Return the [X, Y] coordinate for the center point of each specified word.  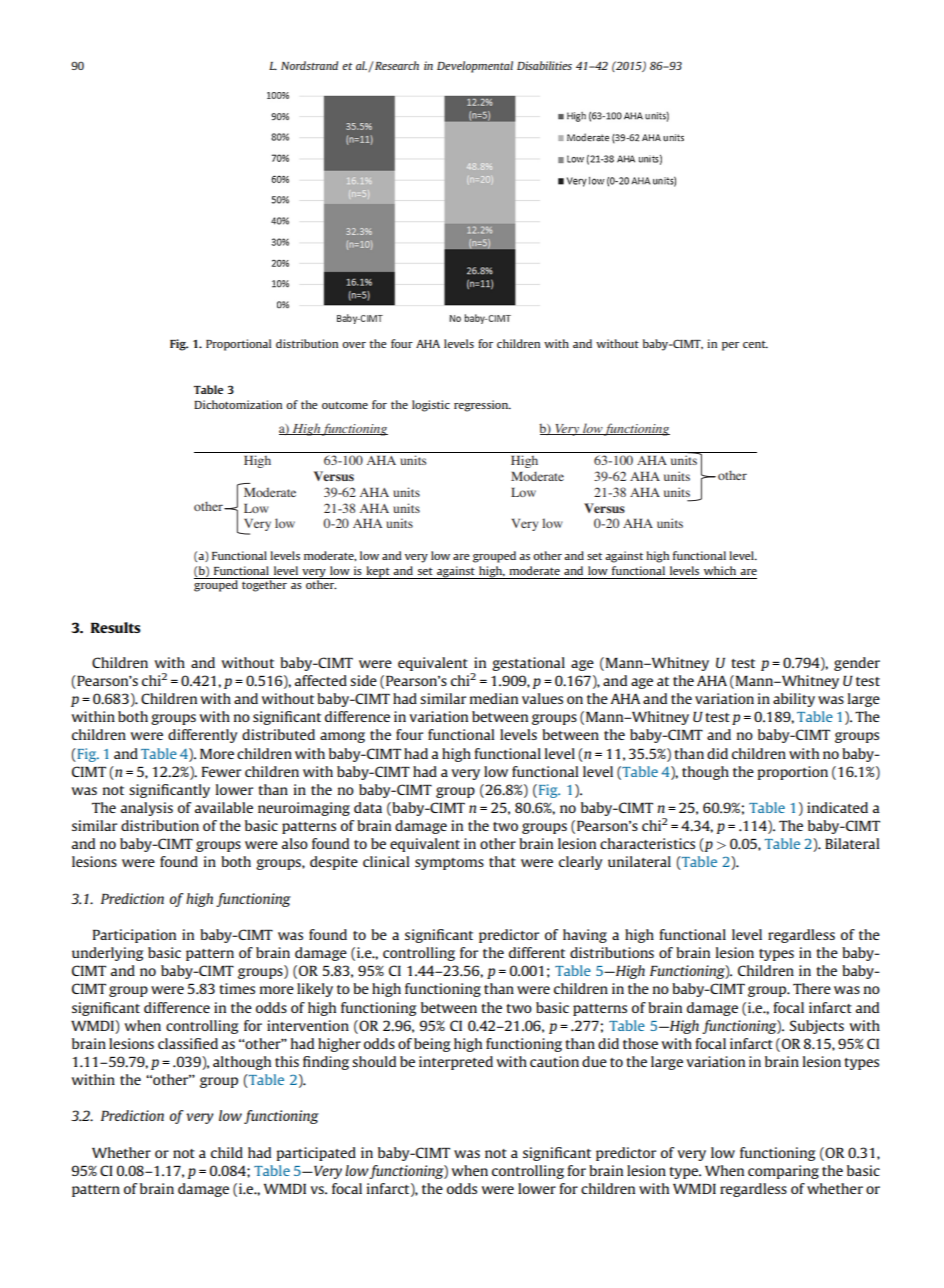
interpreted [456, 1063]
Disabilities [544, 65]
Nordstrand [309, 65]
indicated [837, 807]
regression [482, 406]
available [224, 807]
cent [755, 344]
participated [316, 1154]
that [502, 861]
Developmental [475, 67]
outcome [345, 405]
